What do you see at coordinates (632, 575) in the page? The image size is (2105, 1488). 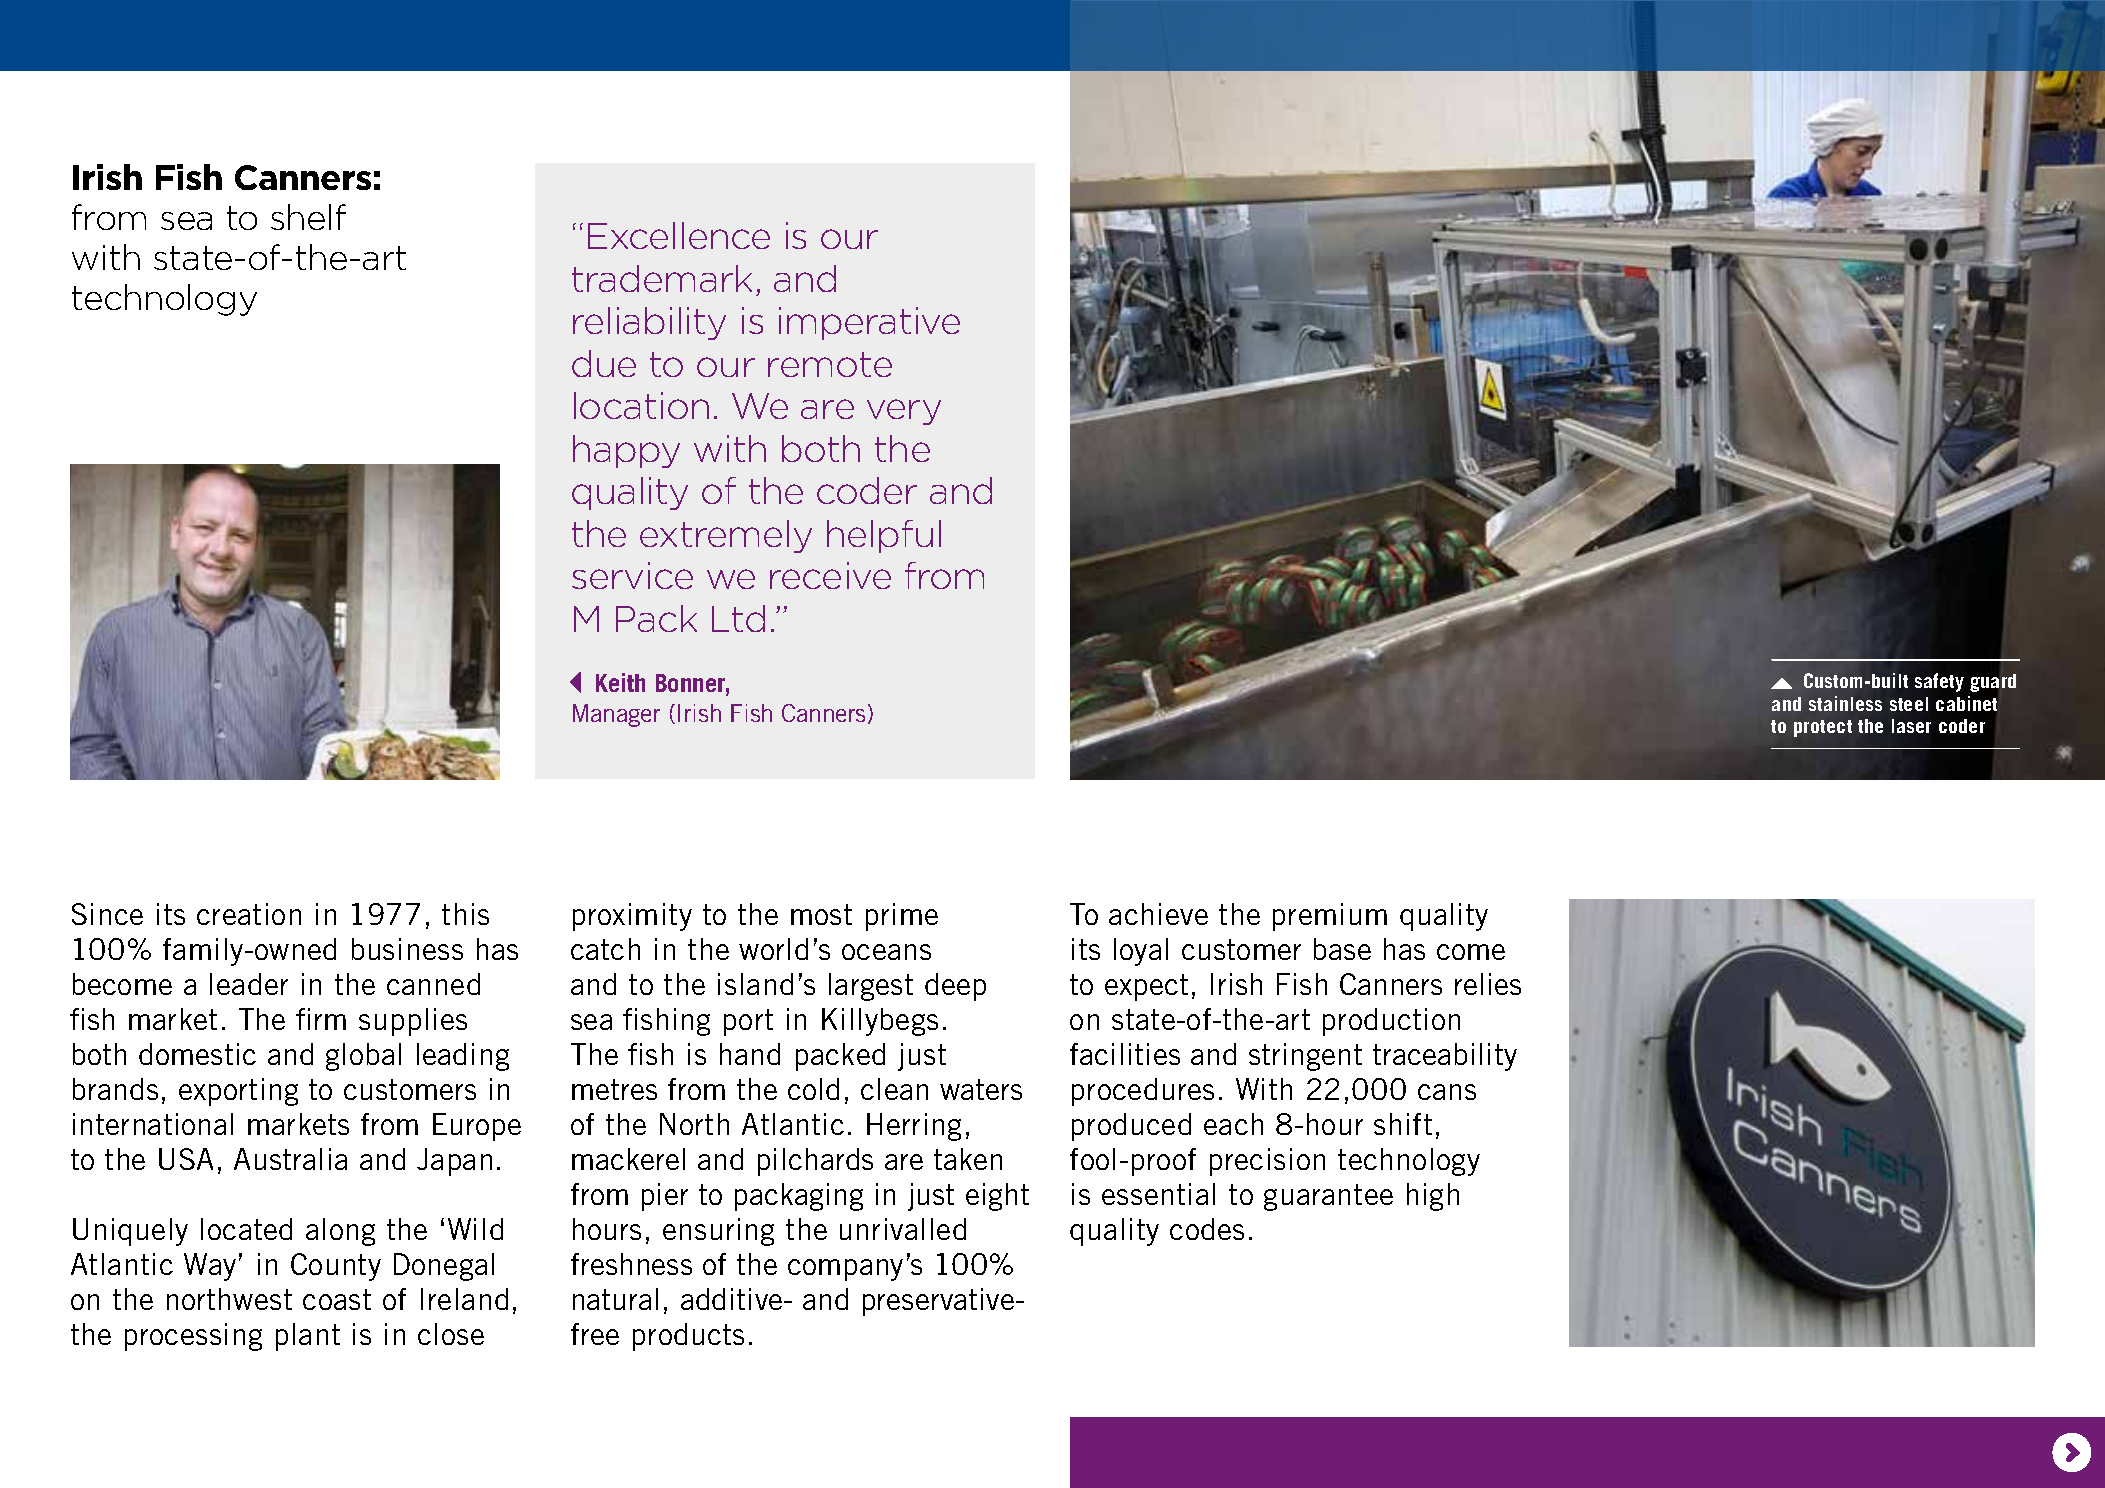 I see `service` at bounding box center [632, 575].
